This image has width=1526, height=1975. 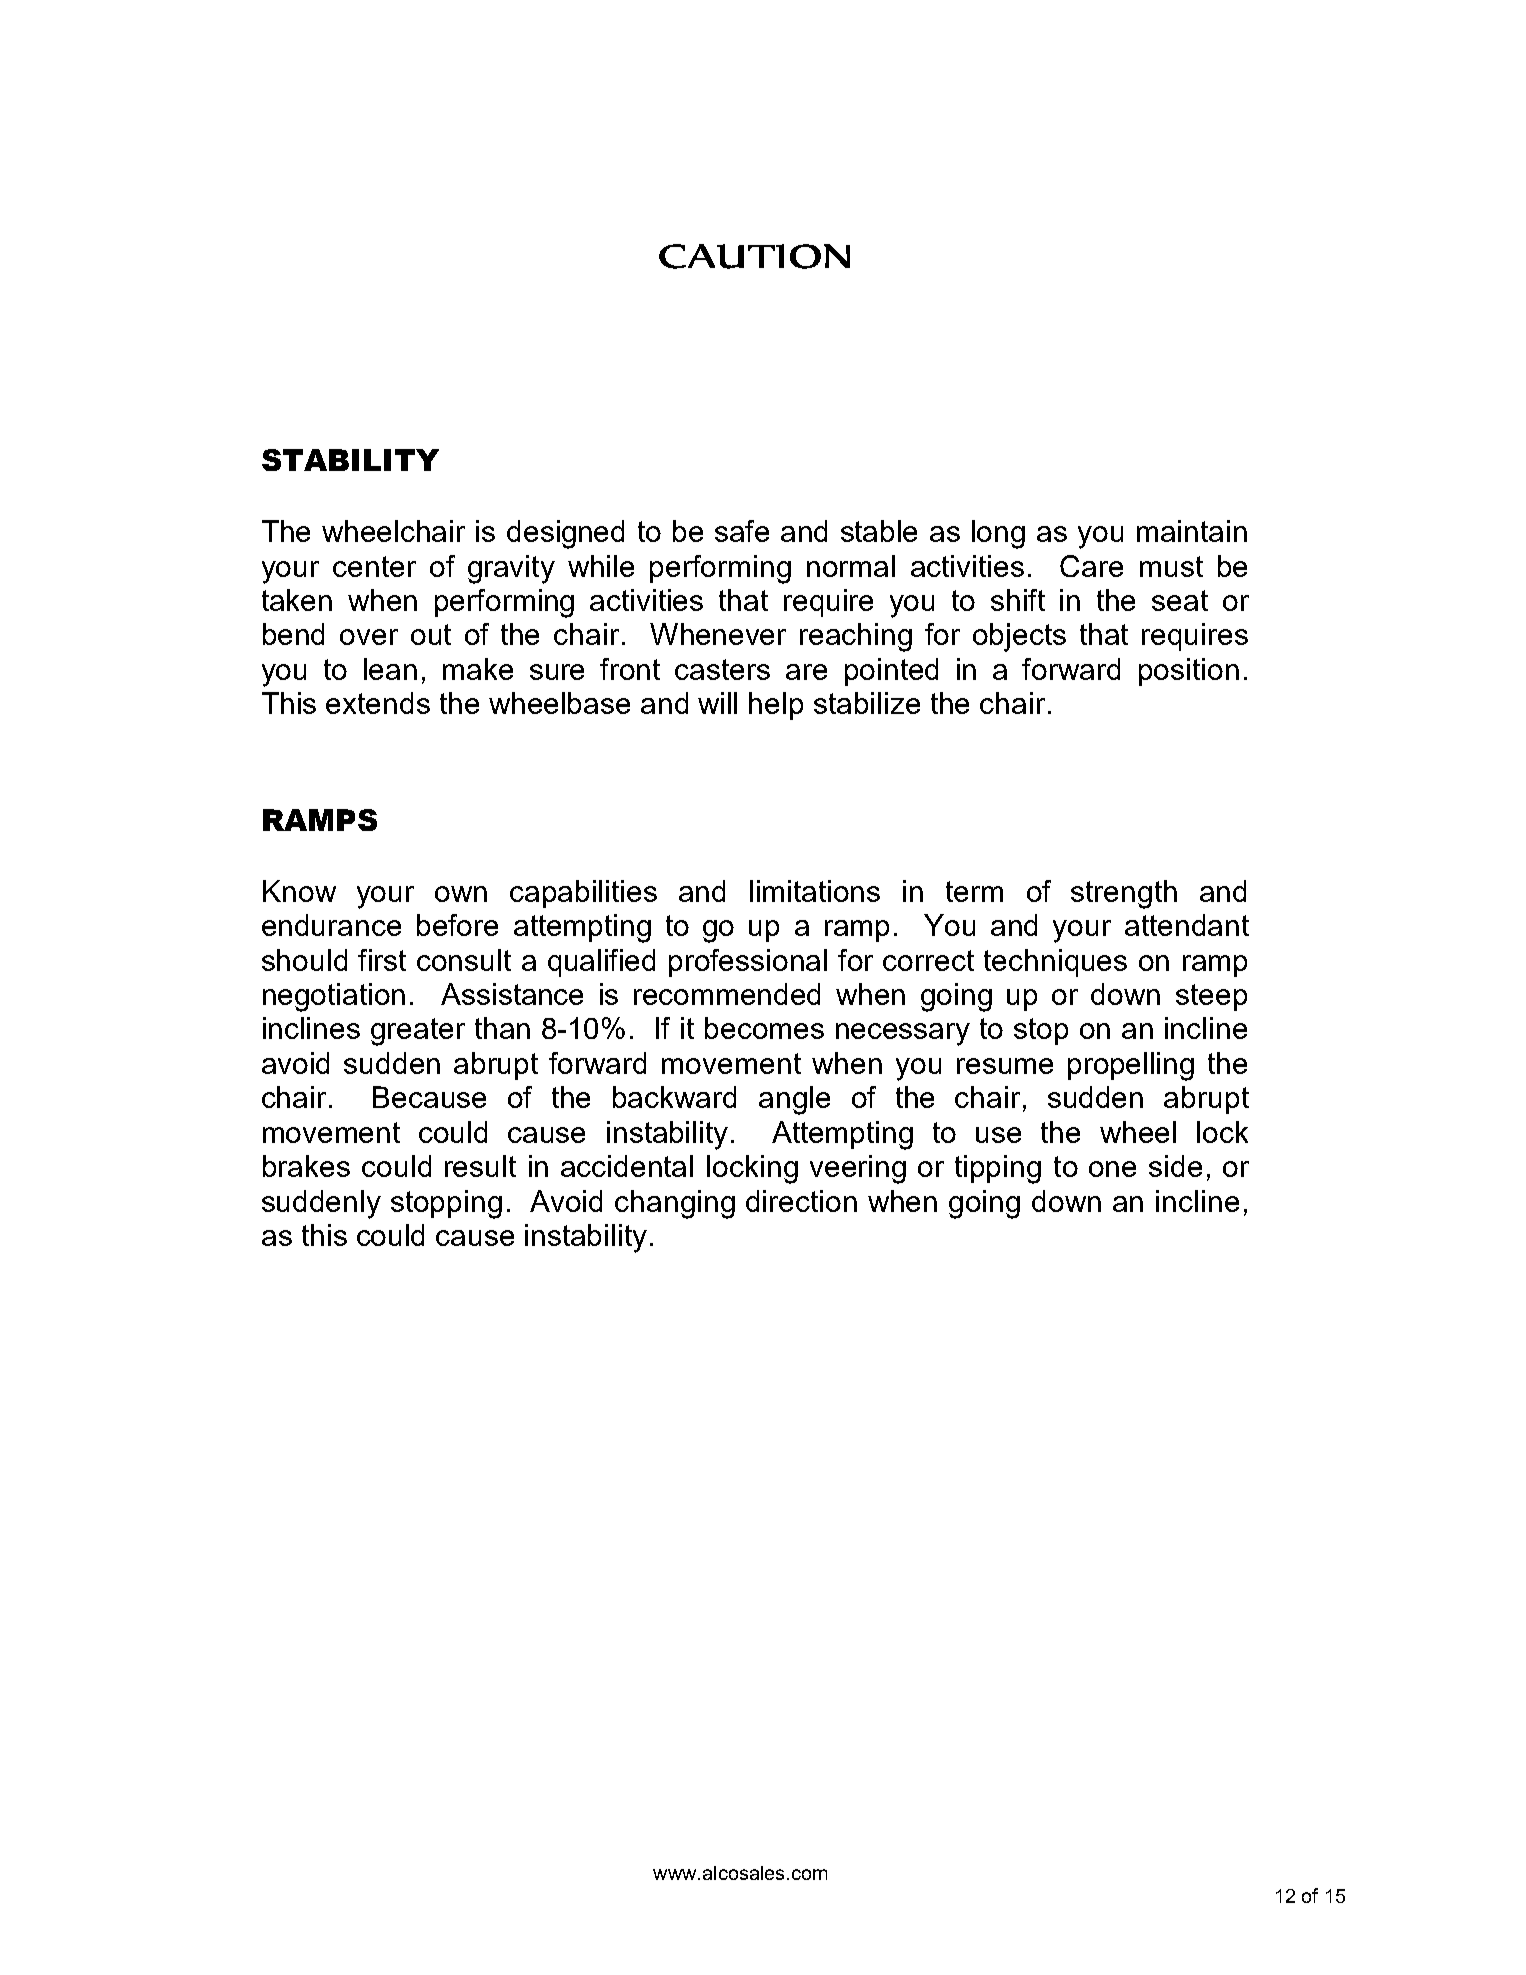 I want to click on help, so click(x=776, y=706).
